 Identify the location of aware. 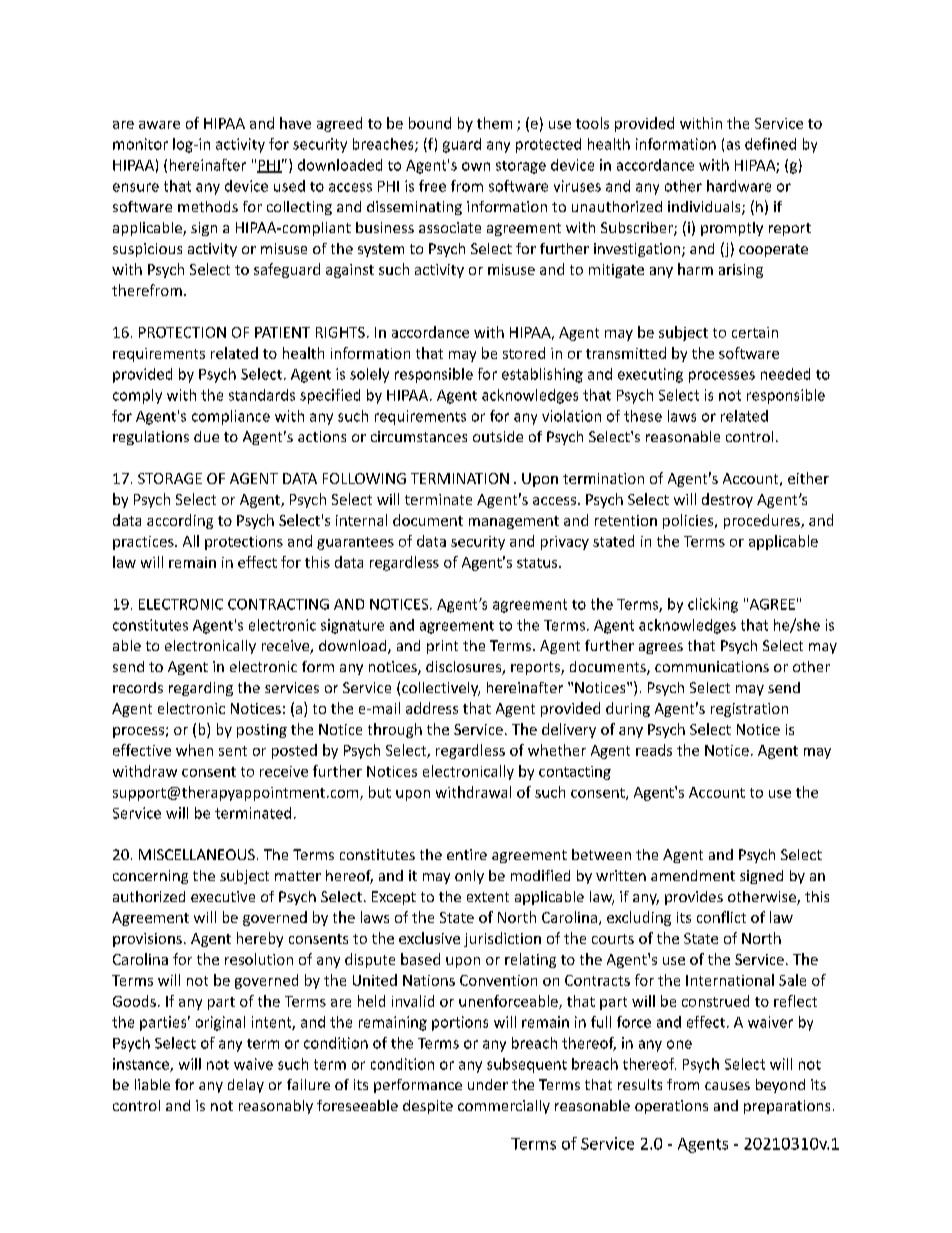
(159, 125).
